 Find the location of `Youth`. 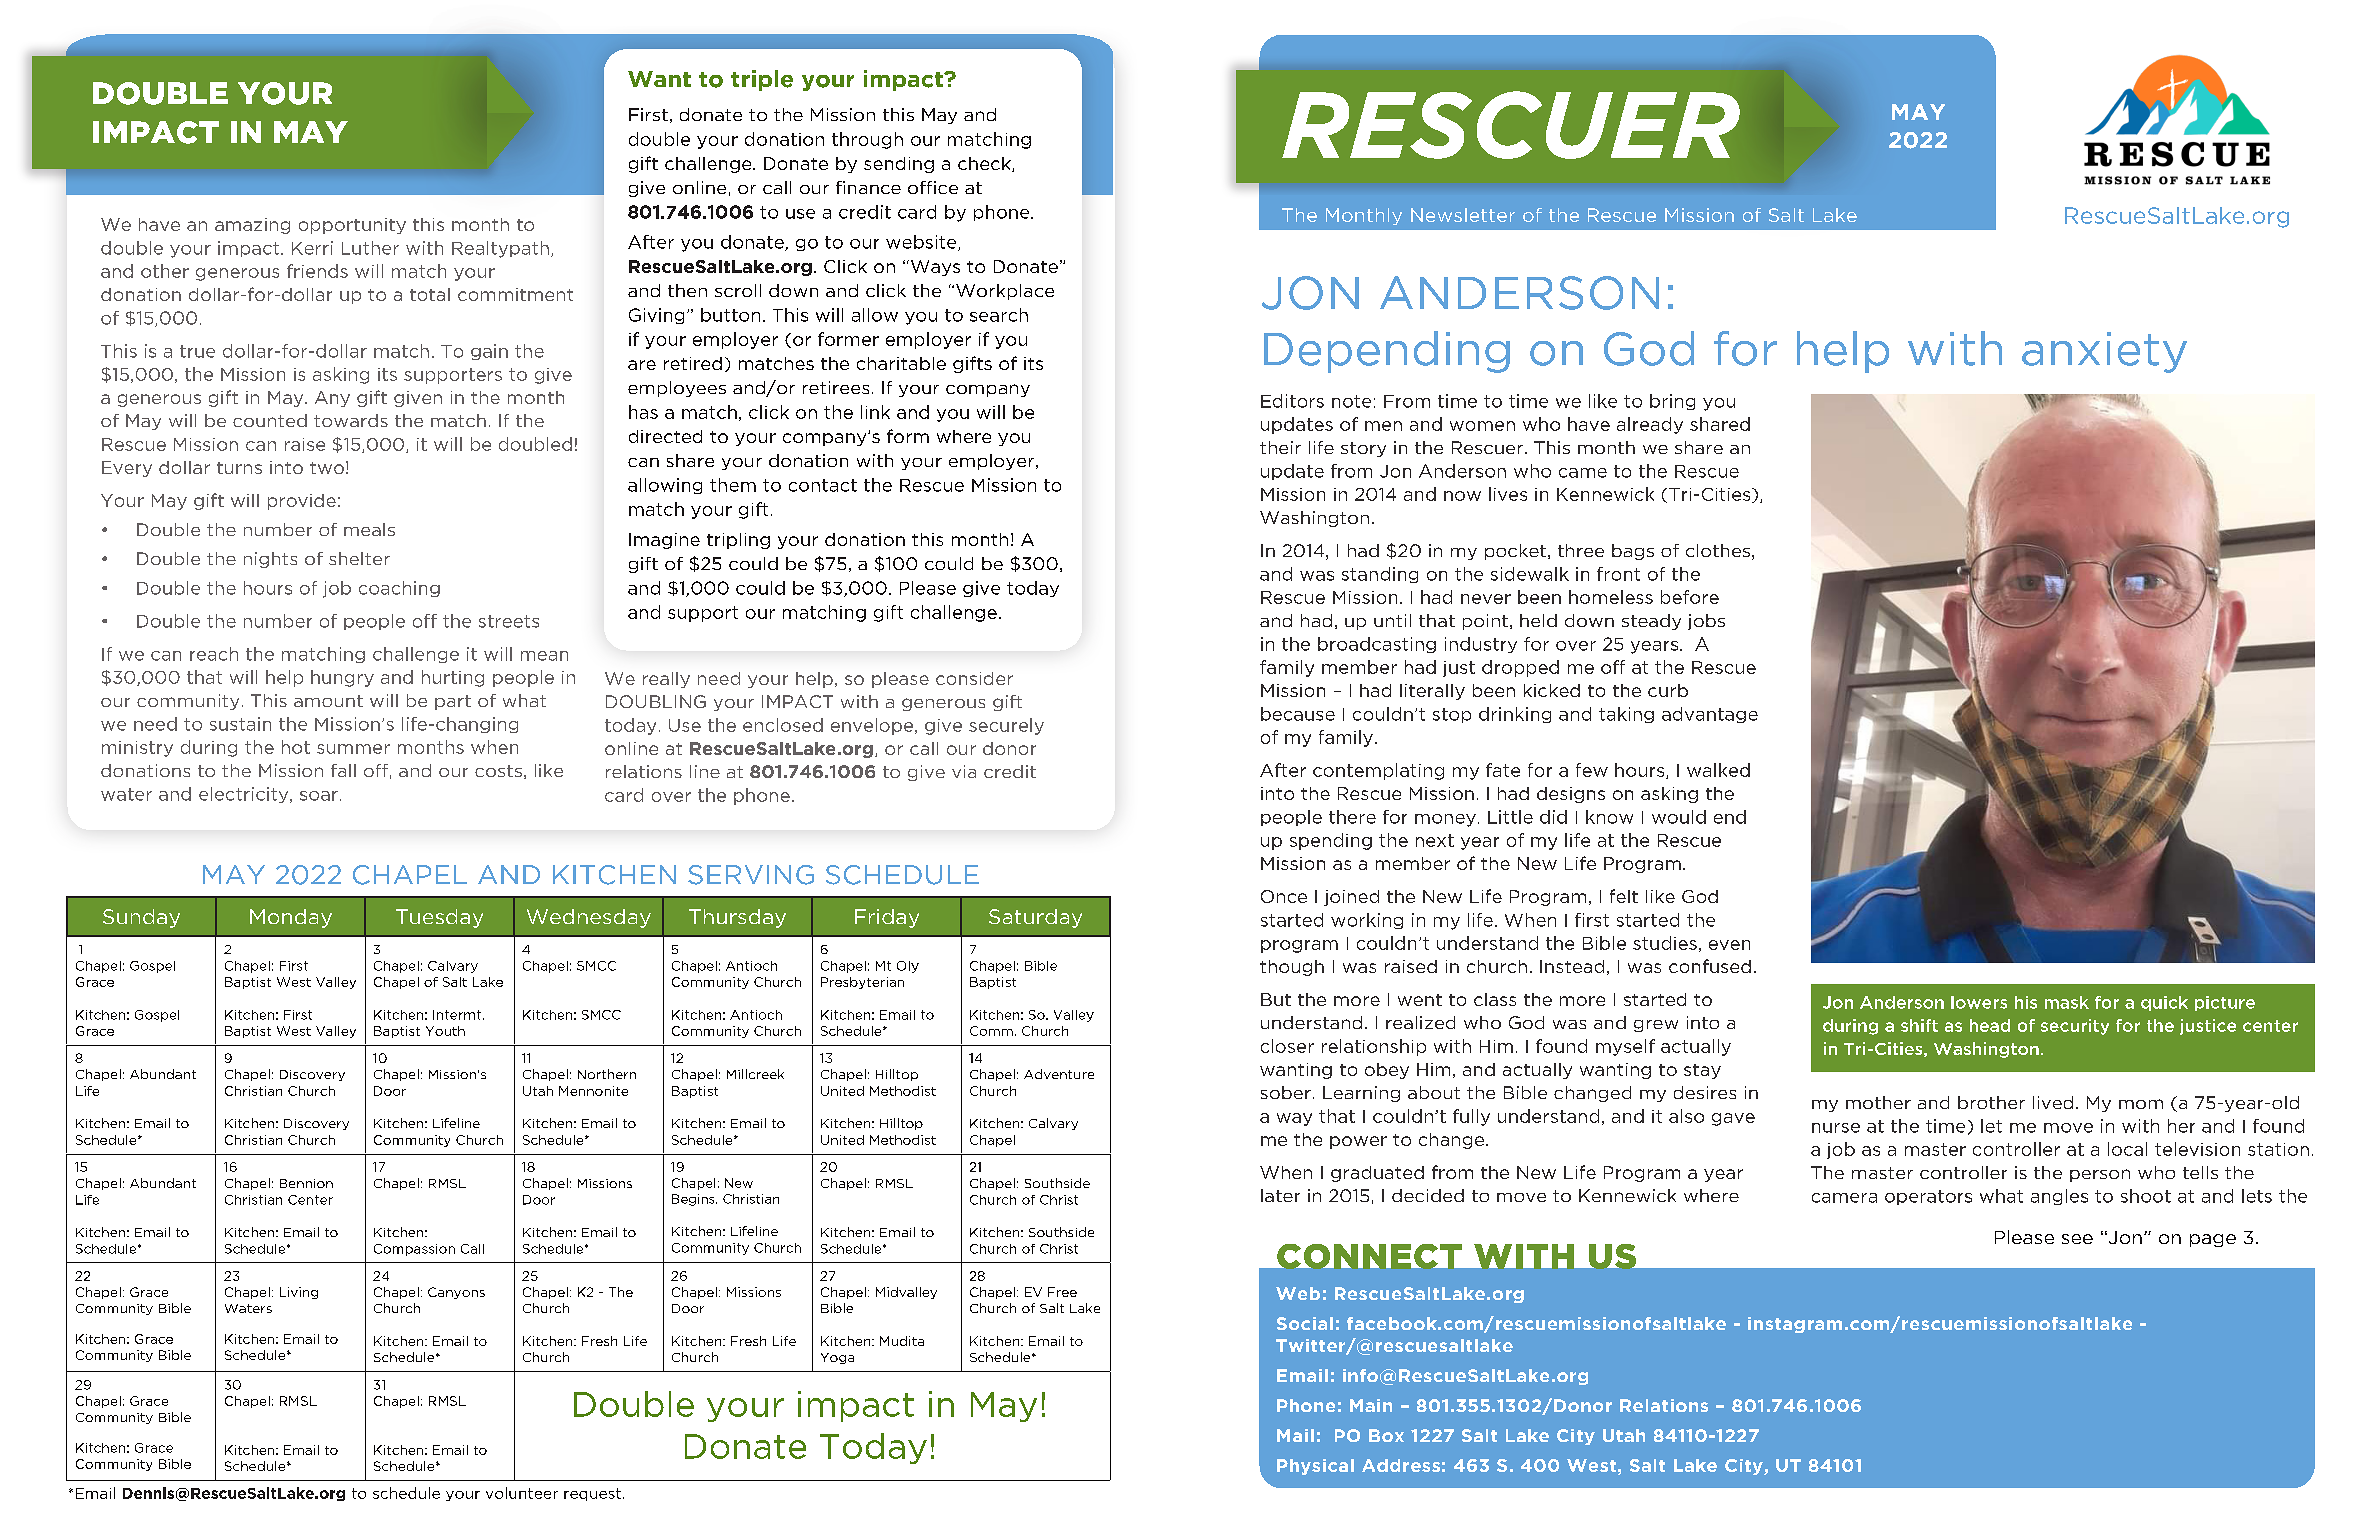

Youth is located at coordinates (445, 1031).
